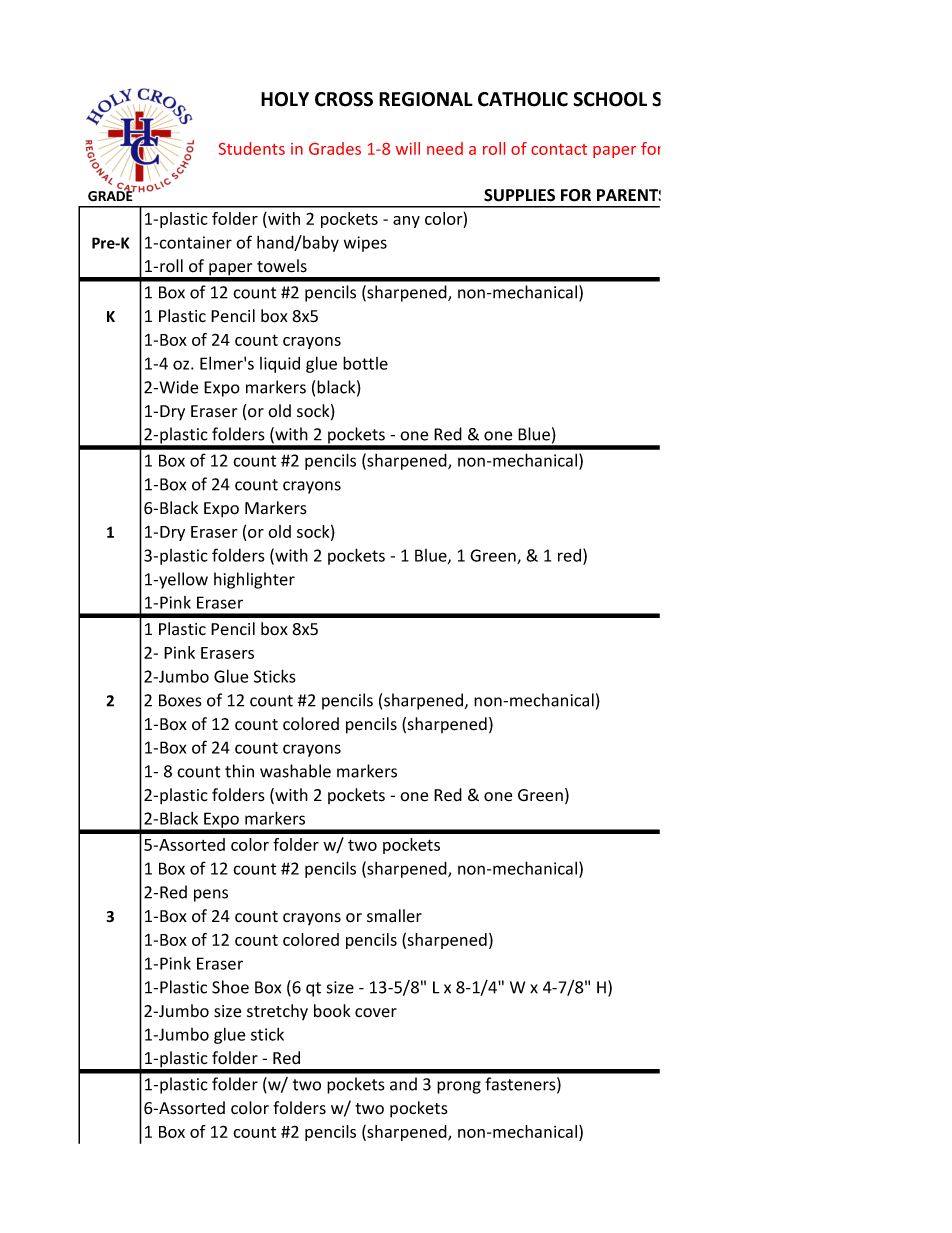  I want to click on stretchy, so click(277, 1012).
